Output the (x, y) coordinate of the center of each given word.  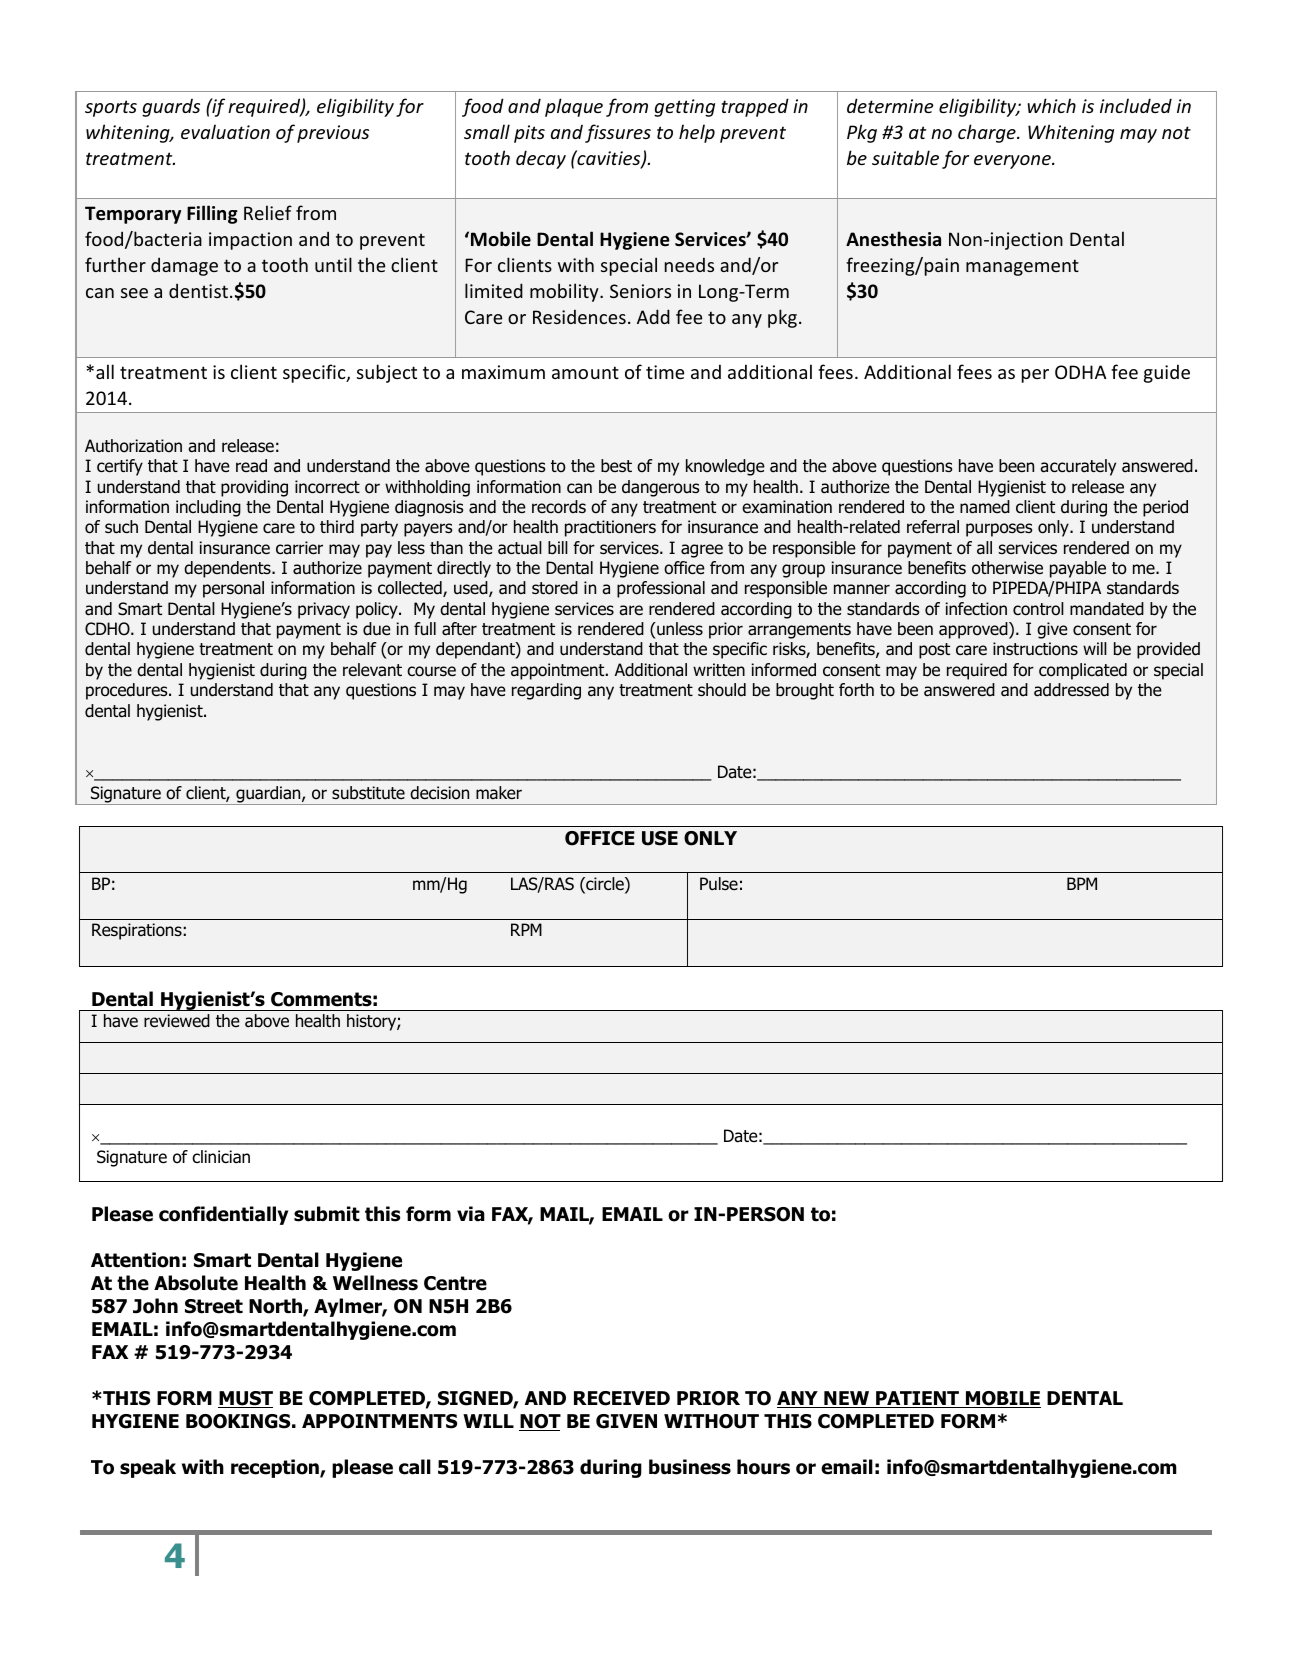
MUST (245, 1399)
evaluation (225, 131)
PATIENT (917, 1399)
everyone (1013, 162)
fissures (618, 133)
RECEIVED (622, 1398)
